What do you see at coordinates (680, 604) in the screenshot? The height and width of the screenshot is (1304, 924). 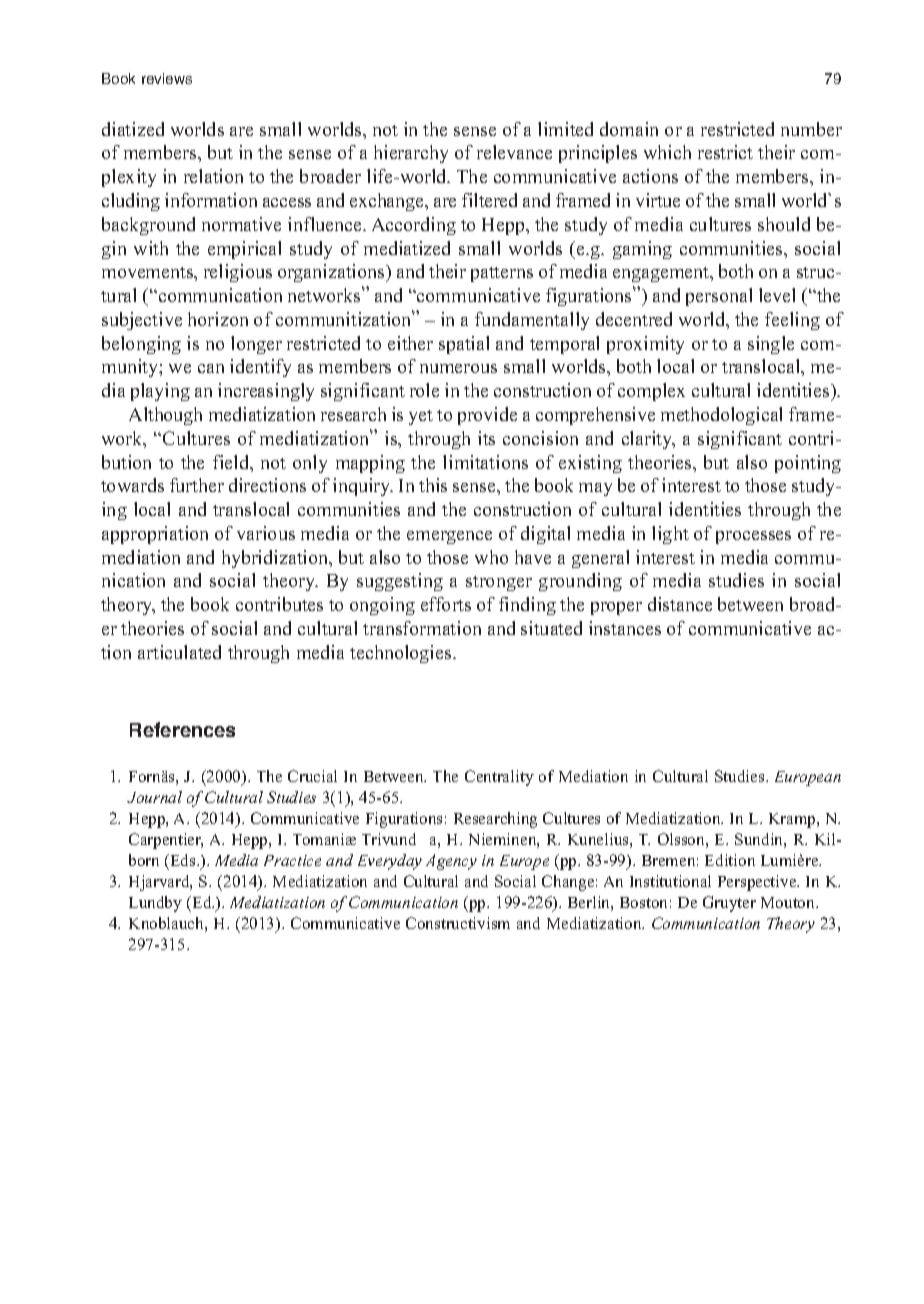 I see `distance` at bounding box center [680, 604].
